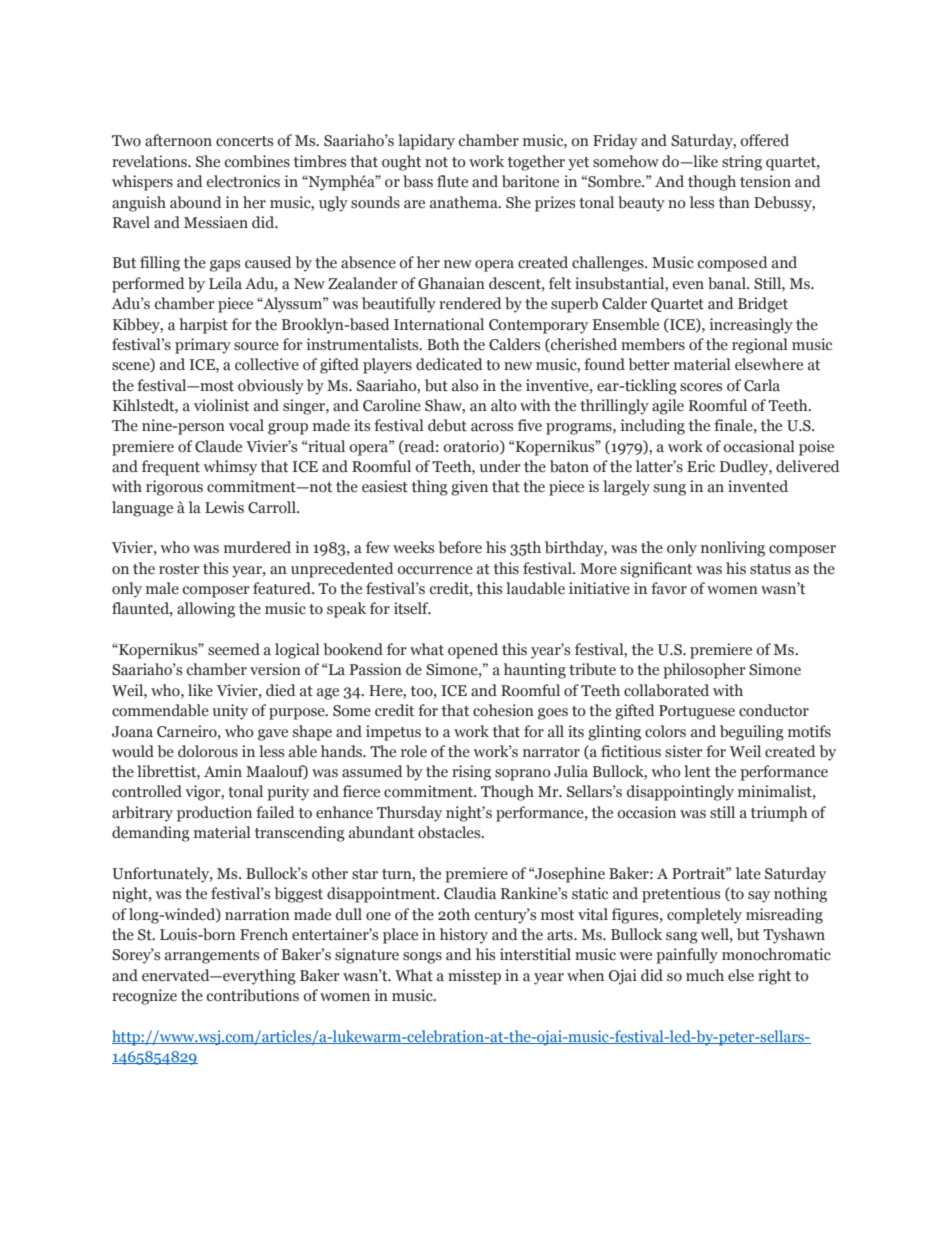 This page has height=1233, width=952. What do you see at coordinates (701, 466) in the page?
I see `Eric` at bounding box center [701, 466].
